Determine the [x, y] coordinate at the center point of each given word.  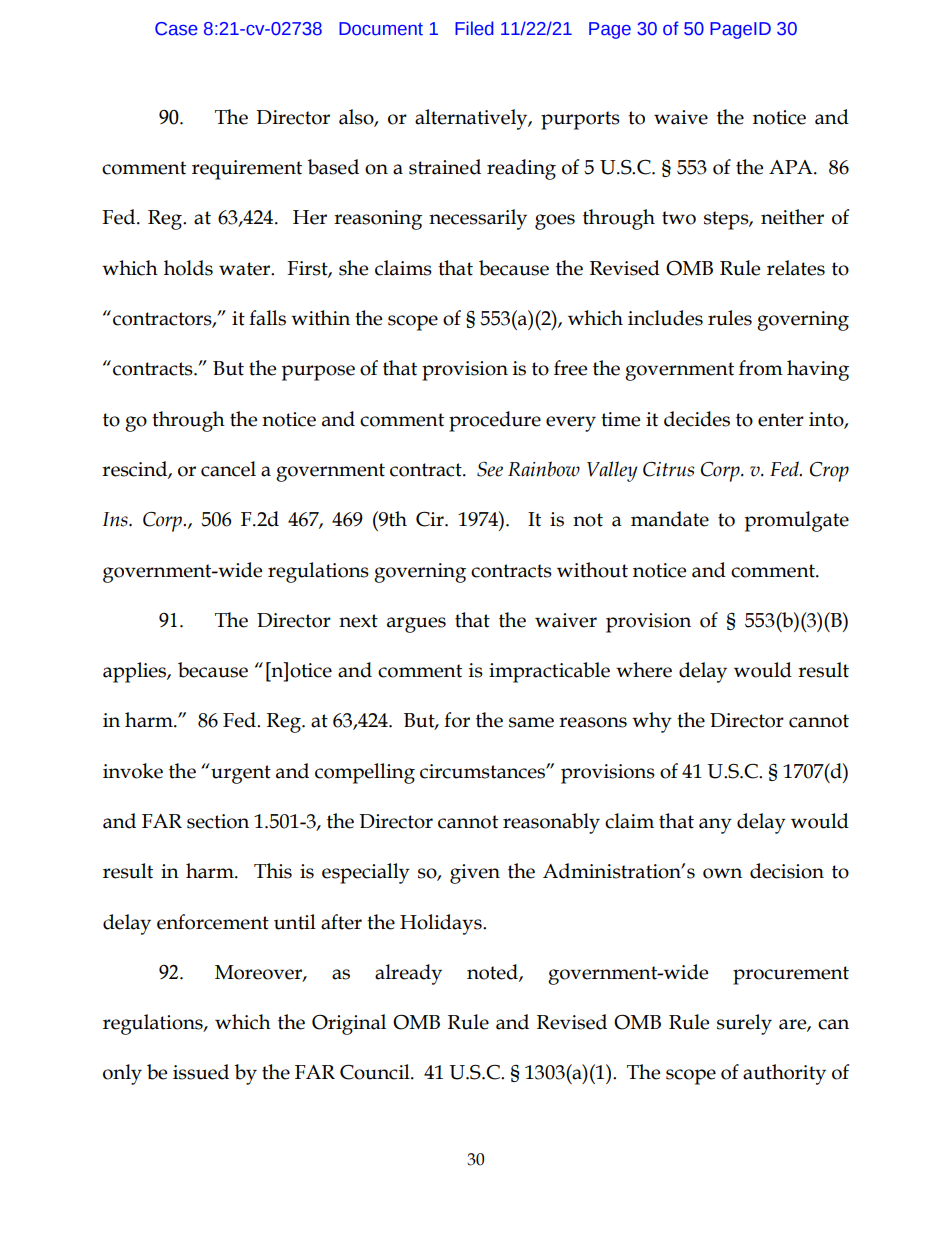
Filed [474, 28]
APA [792, 167]
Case [176, 29]
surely [744, 1024]
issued [201, 1072]
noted [493, 973]
